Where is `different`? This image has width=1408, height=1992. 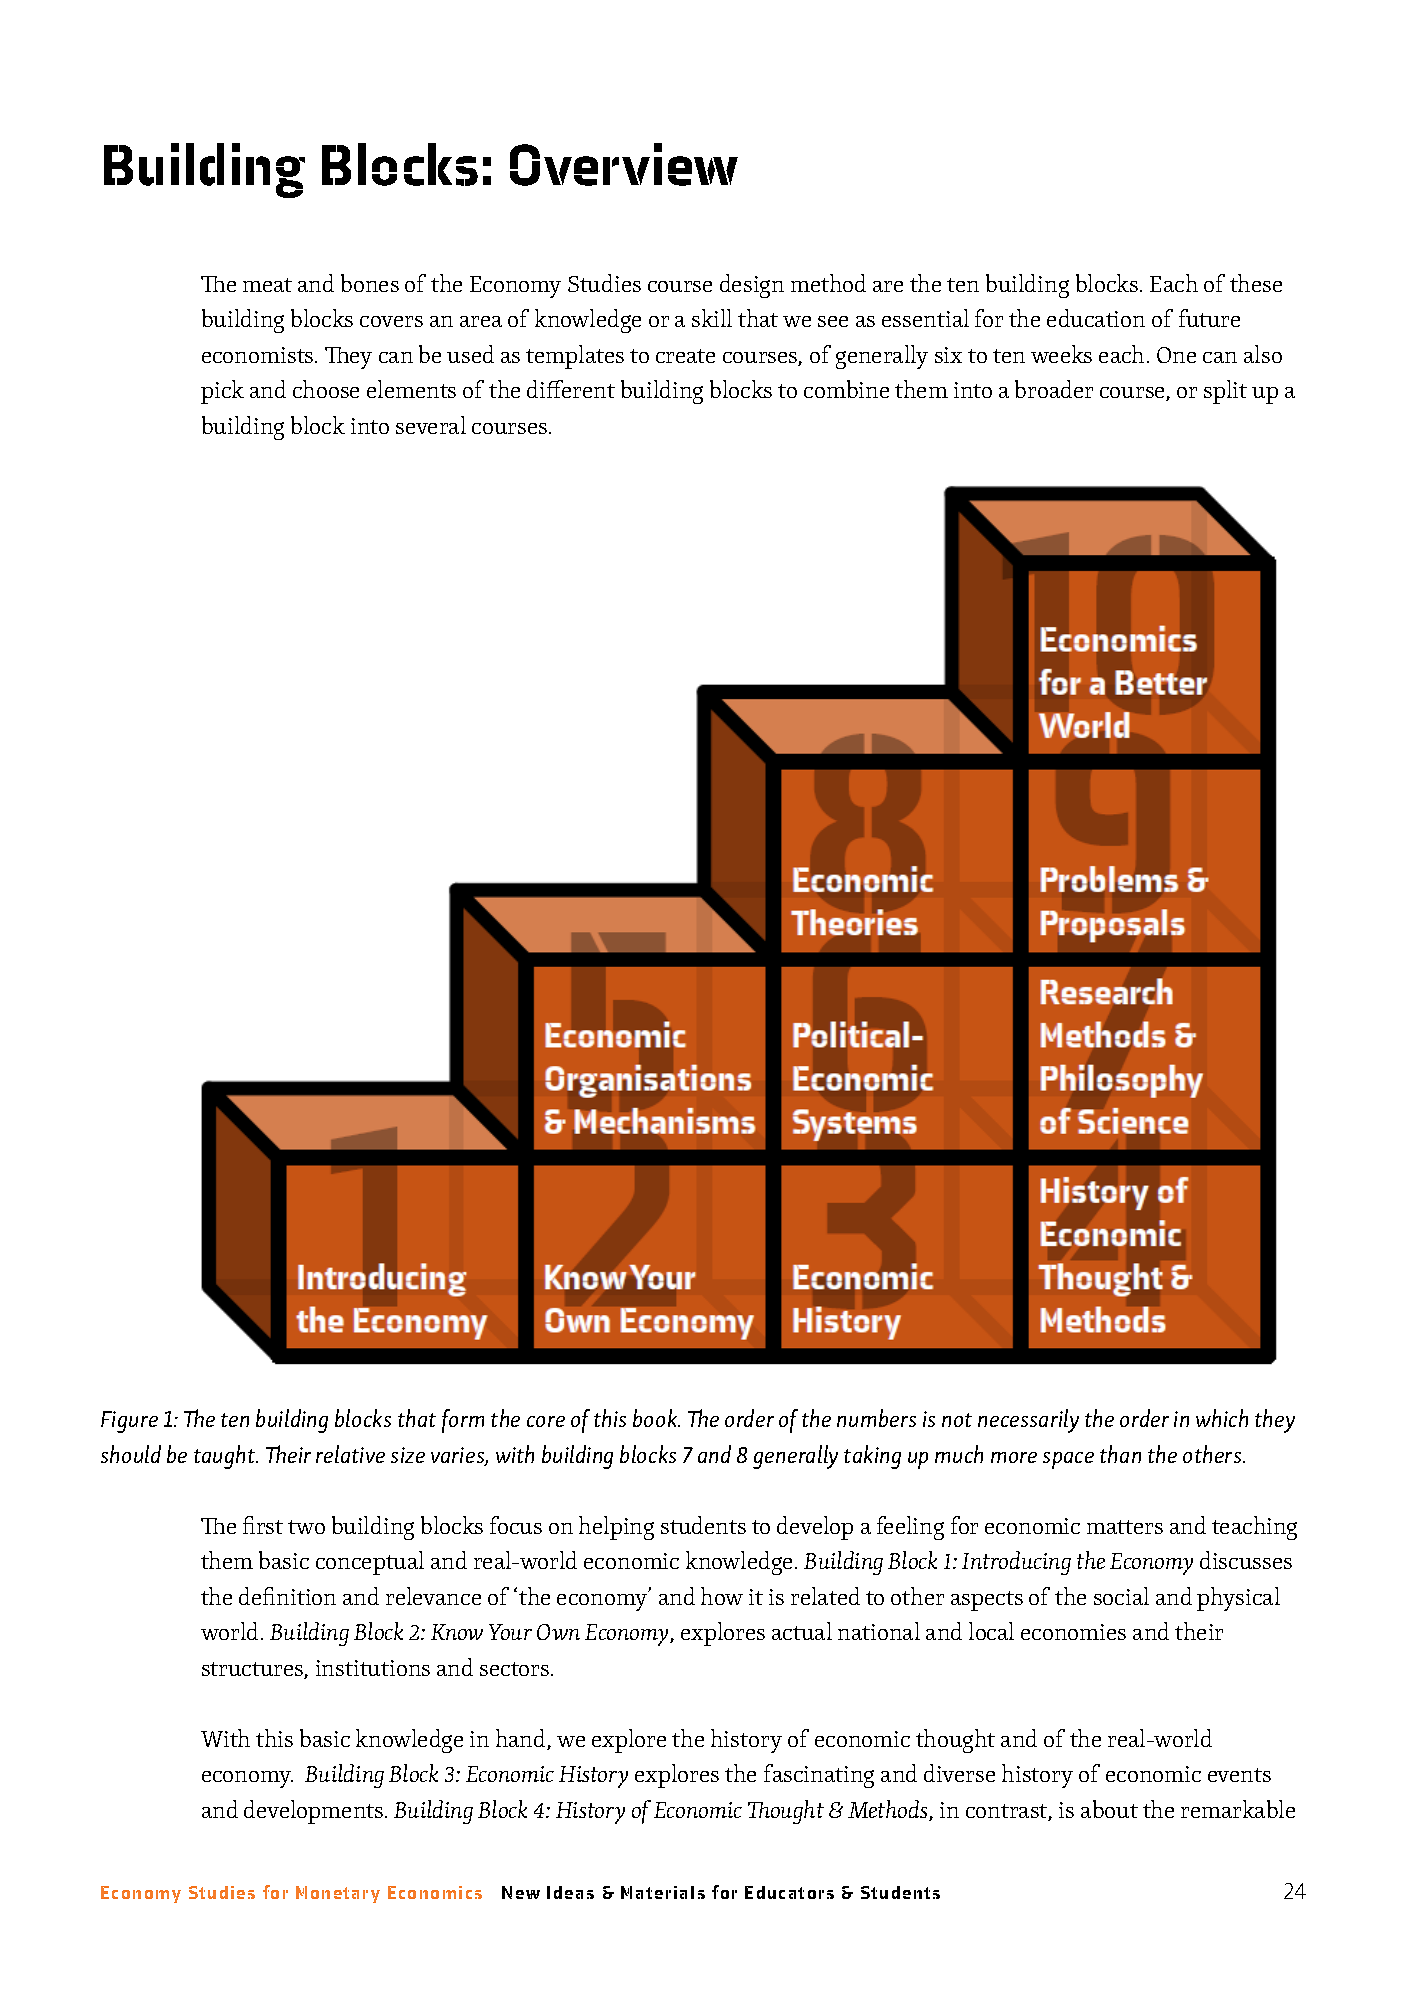
different is located at coordinates (571, 389).
